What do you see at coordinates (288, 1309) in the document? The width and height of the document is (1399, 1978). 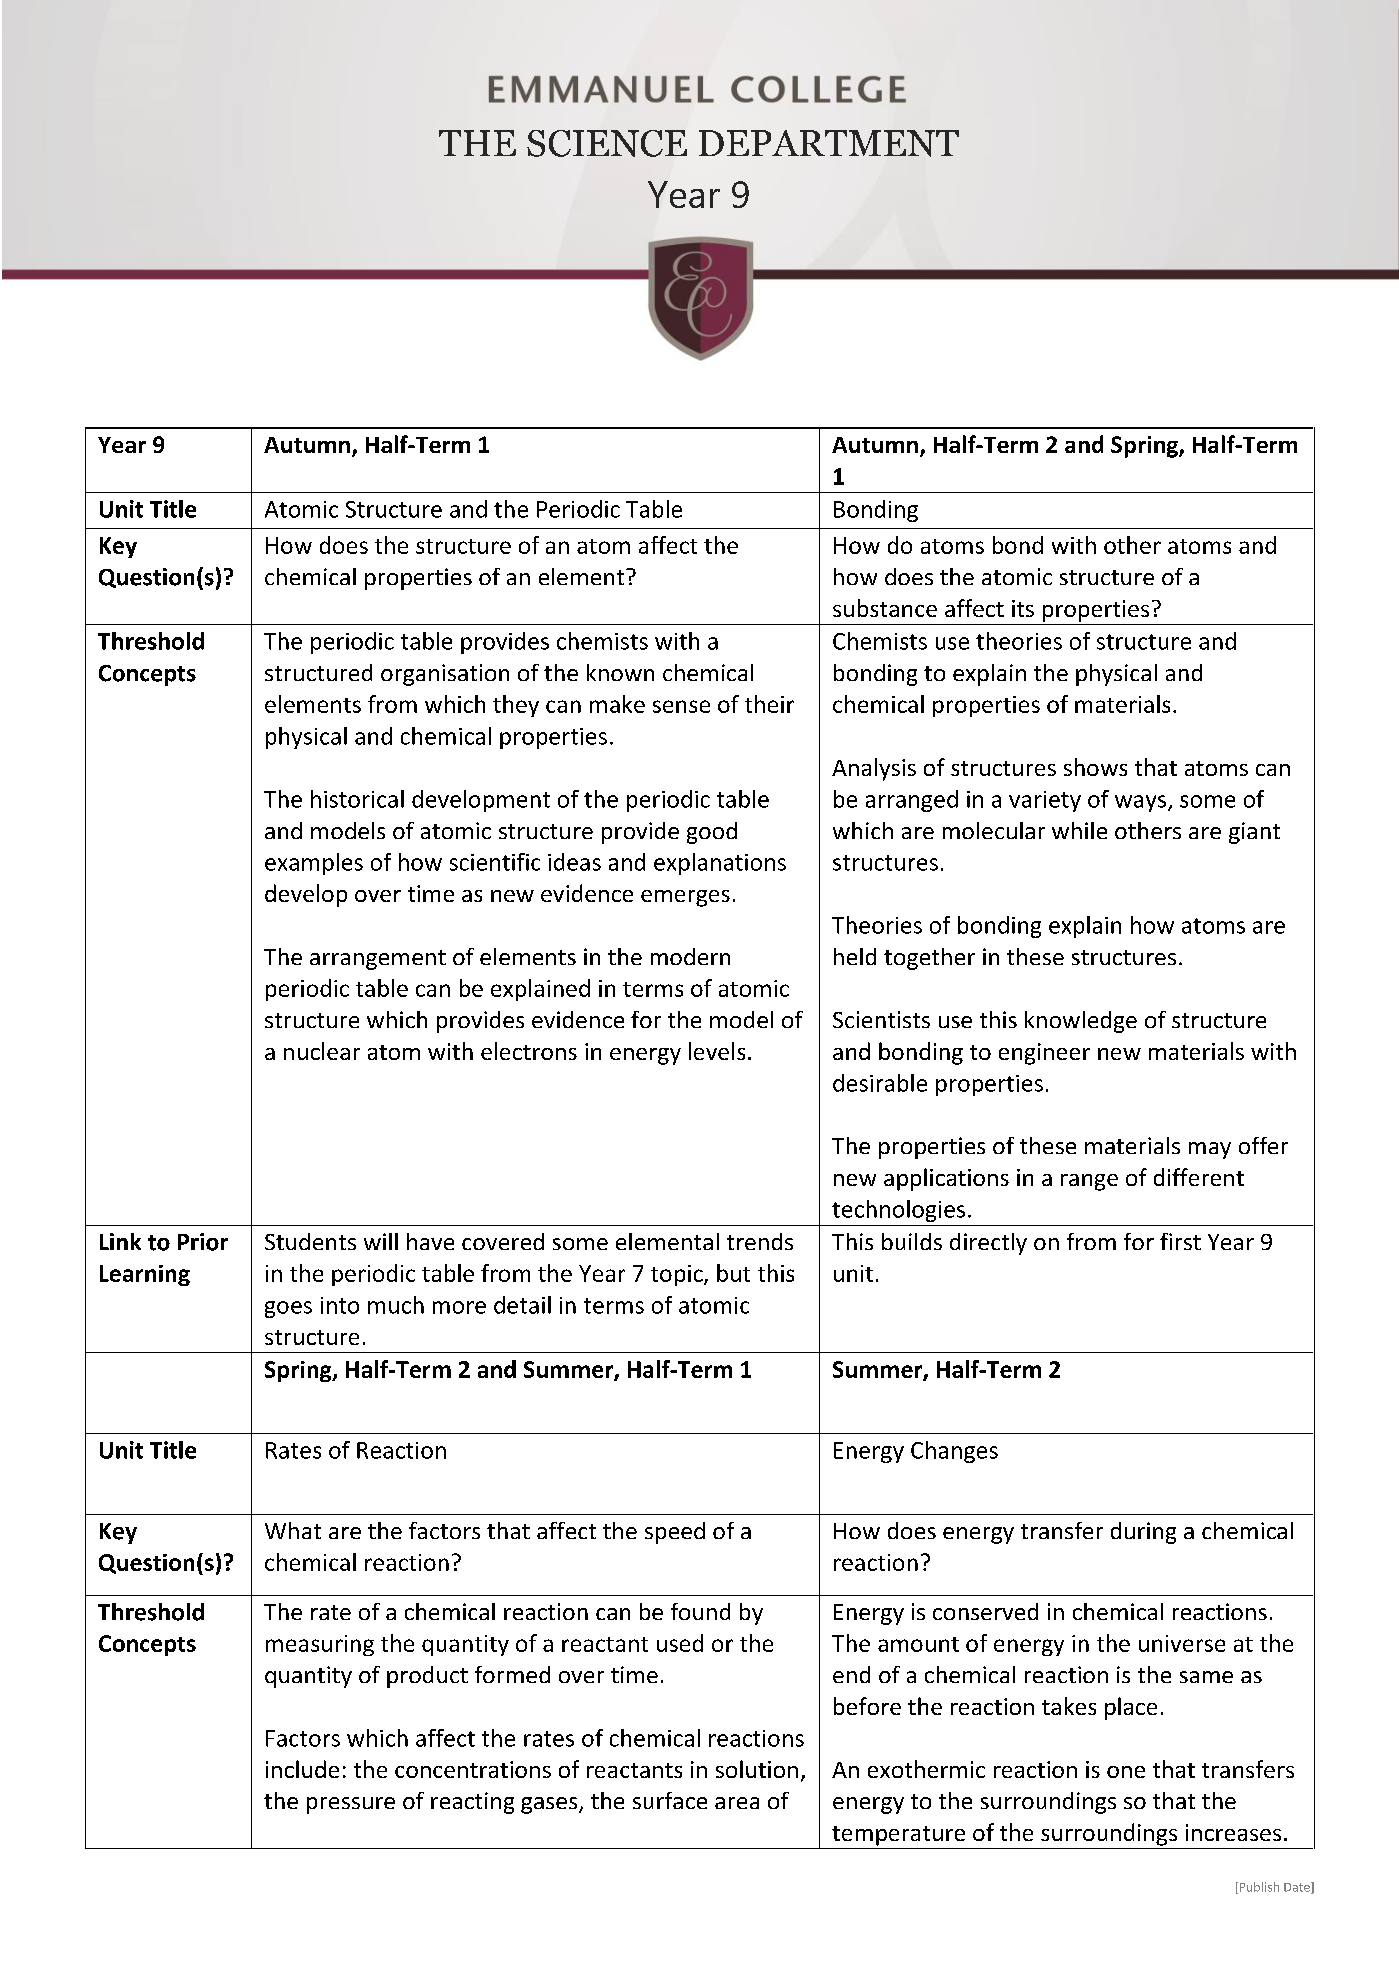 I see `goes` at bounding box center [288, 1309].
